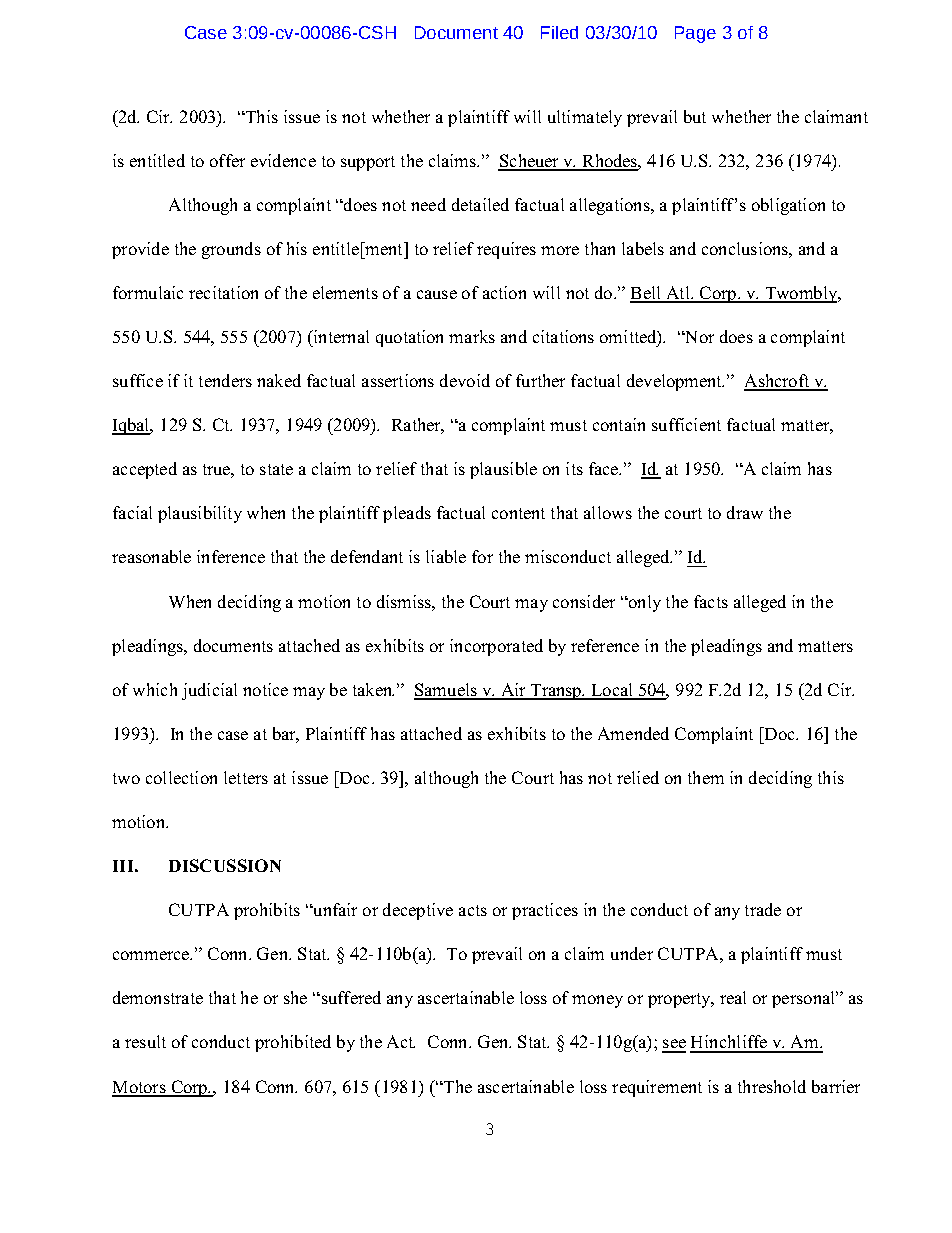 The height and width of the document is (1233, 952). What do you see at coordinates (227, 160) in the document?
I see `offer` at bounding box center [227, 160].
